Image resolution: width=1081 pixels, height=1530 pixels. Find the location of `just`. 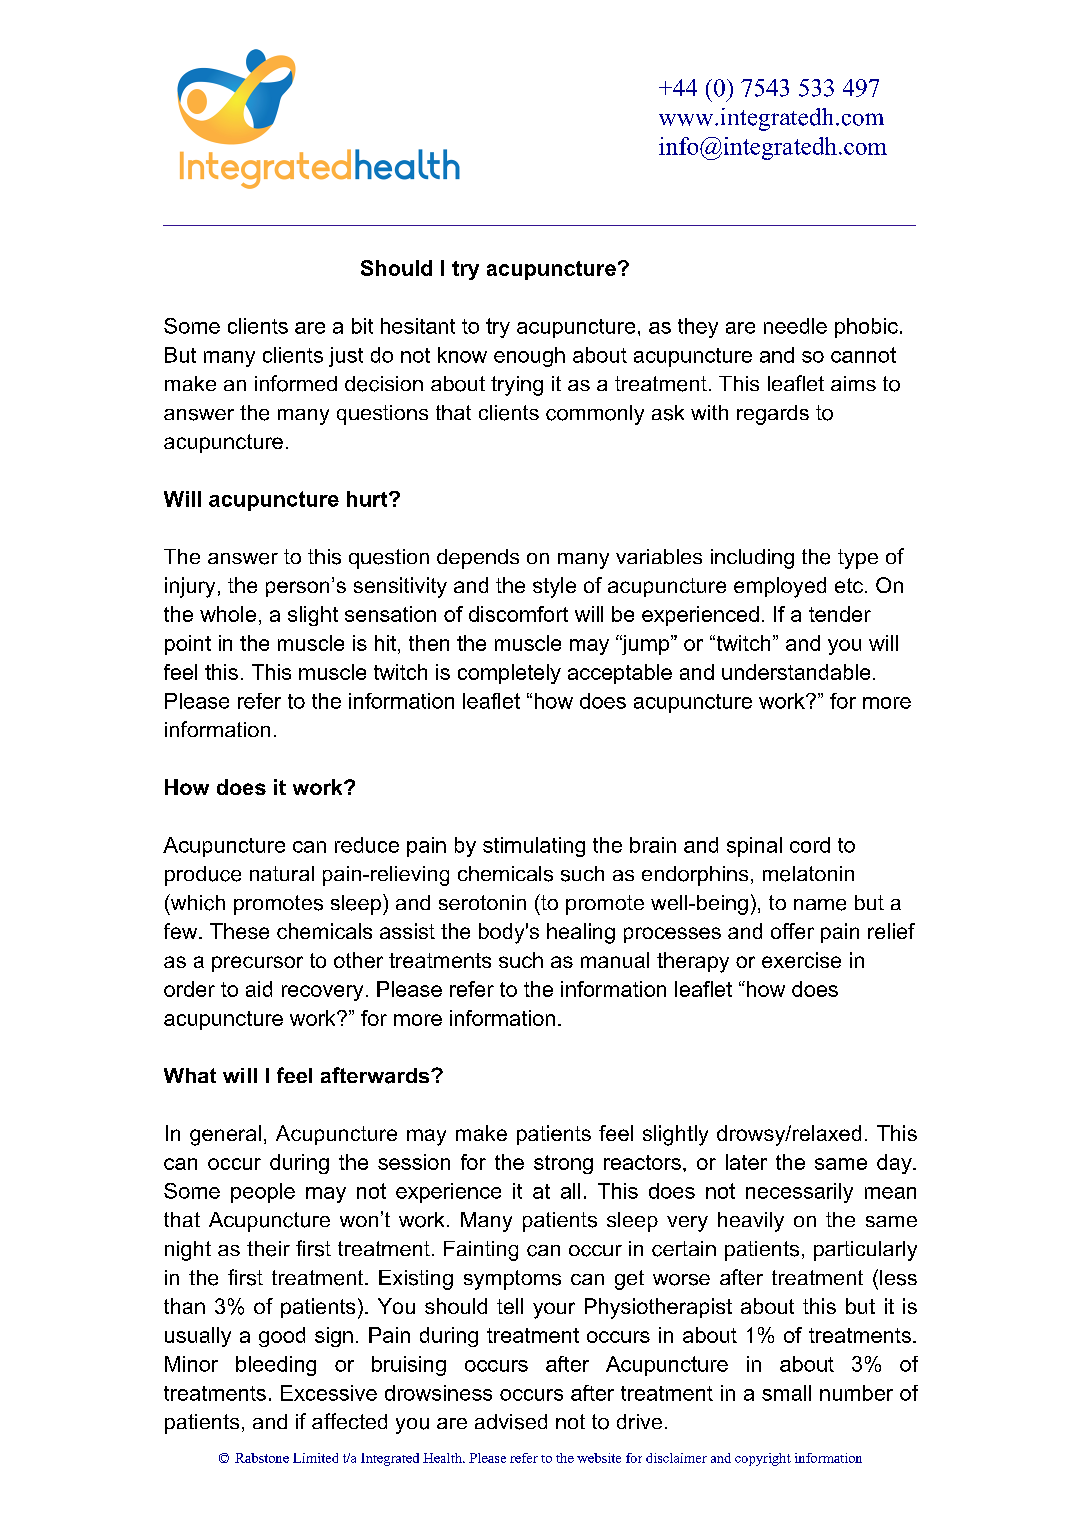

just is located at coordinates (346, 357).
